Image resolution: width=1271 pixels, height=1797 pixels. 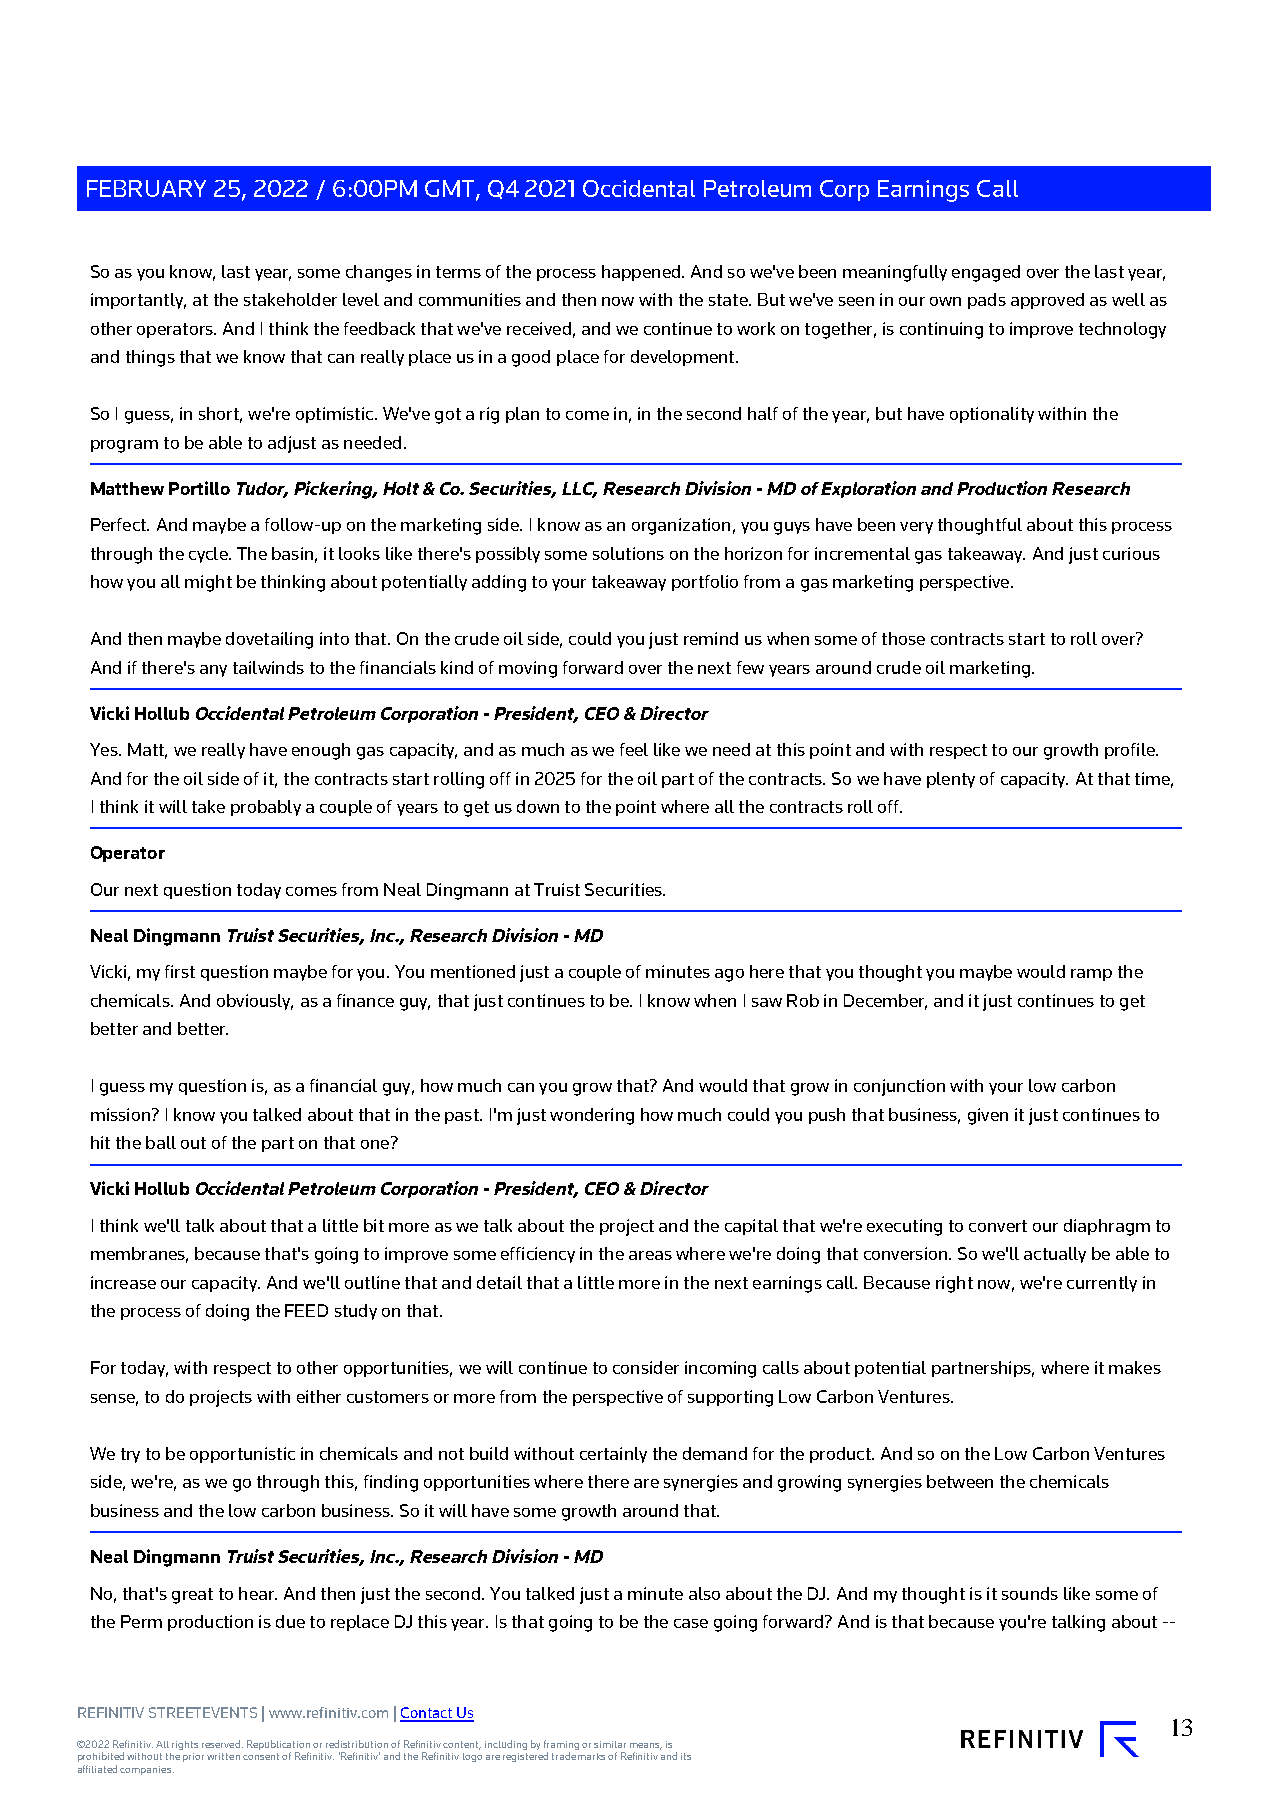 What do you see at coordinates (146, 188) in the page?
I see `FEBRUARY` at bounding box center [146, 188].
